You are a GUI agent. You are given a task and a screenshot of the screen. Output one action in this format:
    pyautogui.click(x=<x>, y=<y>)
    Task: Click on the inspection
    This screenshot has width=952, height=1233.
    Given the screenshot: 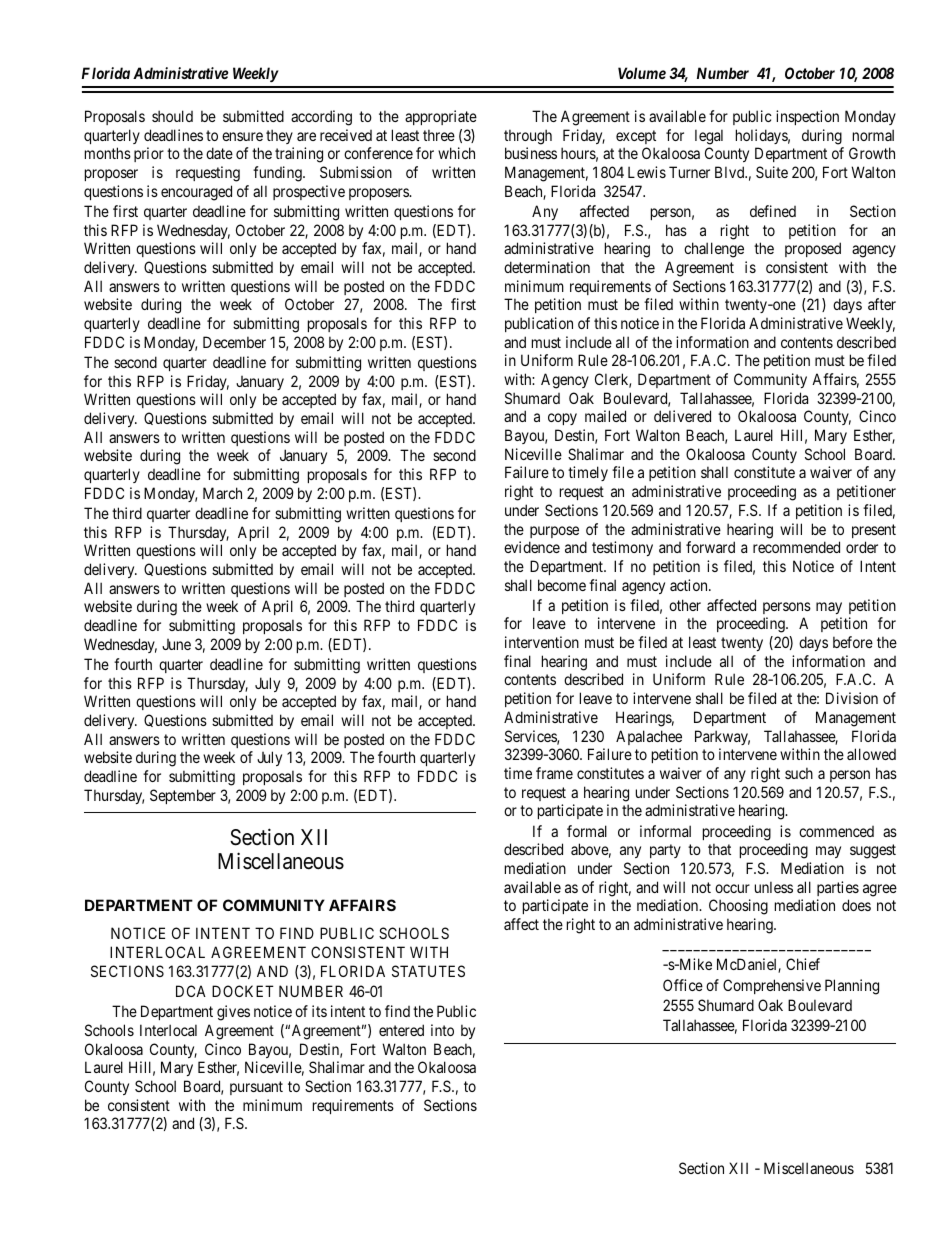 What is the action you would take?
    pyautogui.click(x=807, y=117)
